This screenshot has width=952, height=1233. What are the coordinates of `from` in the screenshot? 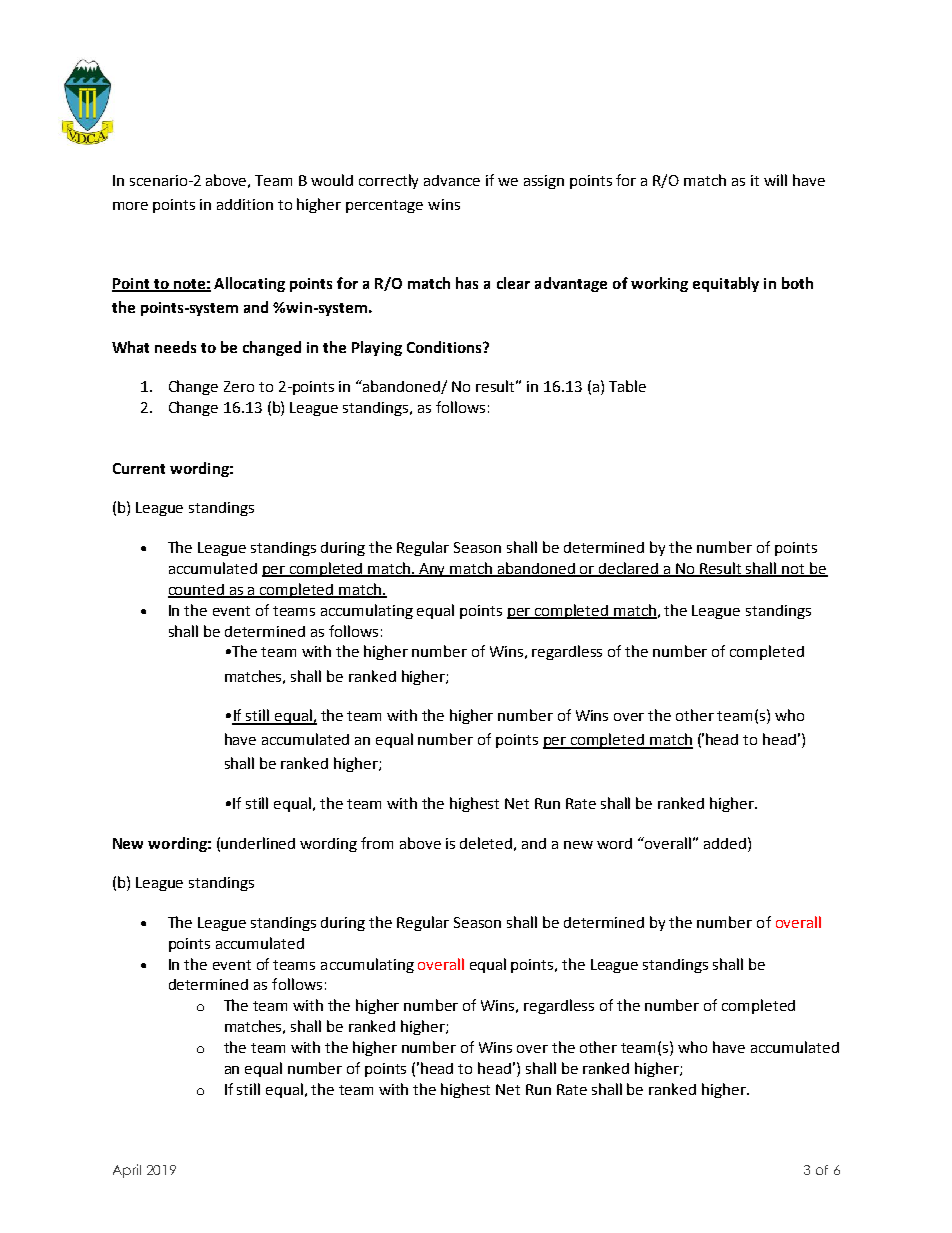 It's located at (377, 843).
